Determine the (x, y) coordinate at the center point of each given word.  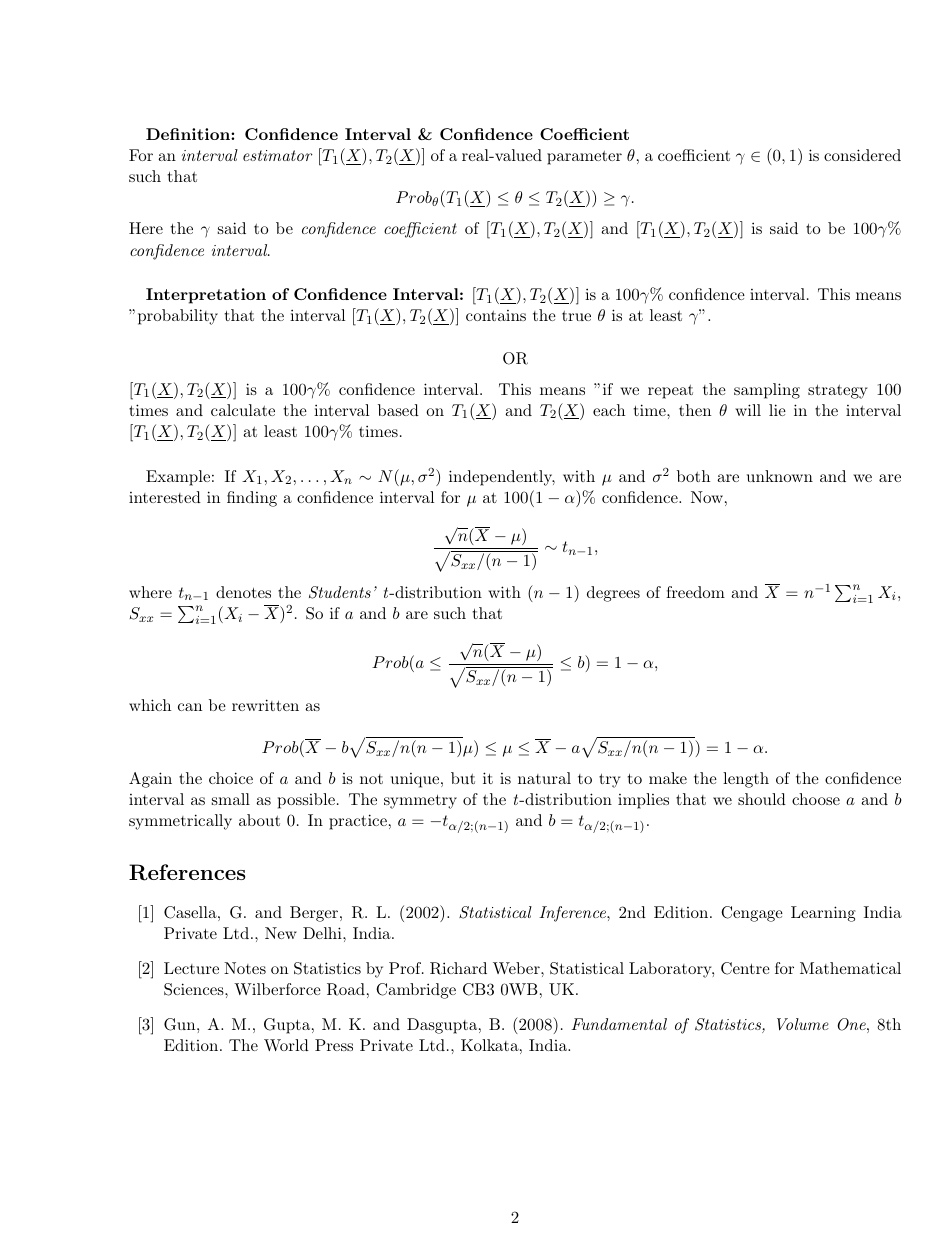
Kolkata (490, 1045)
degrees (613, 594)
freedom (695, 592)
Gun (181, 1024)
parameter (584, 158)
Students (340, 592)
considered (862, 155)
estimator (278, 155)
